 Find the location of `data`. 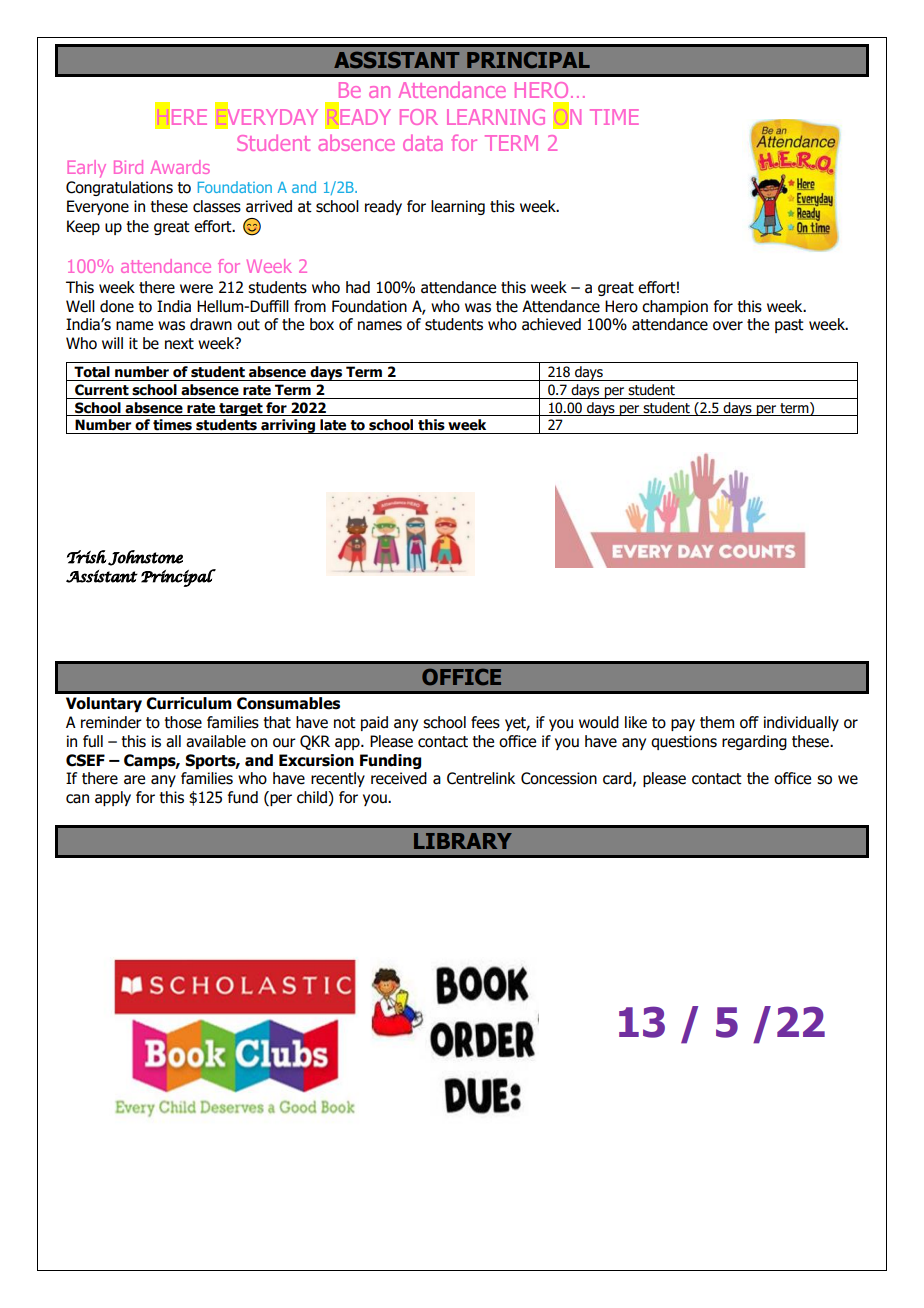

data is located at coordinates (422, 142).
